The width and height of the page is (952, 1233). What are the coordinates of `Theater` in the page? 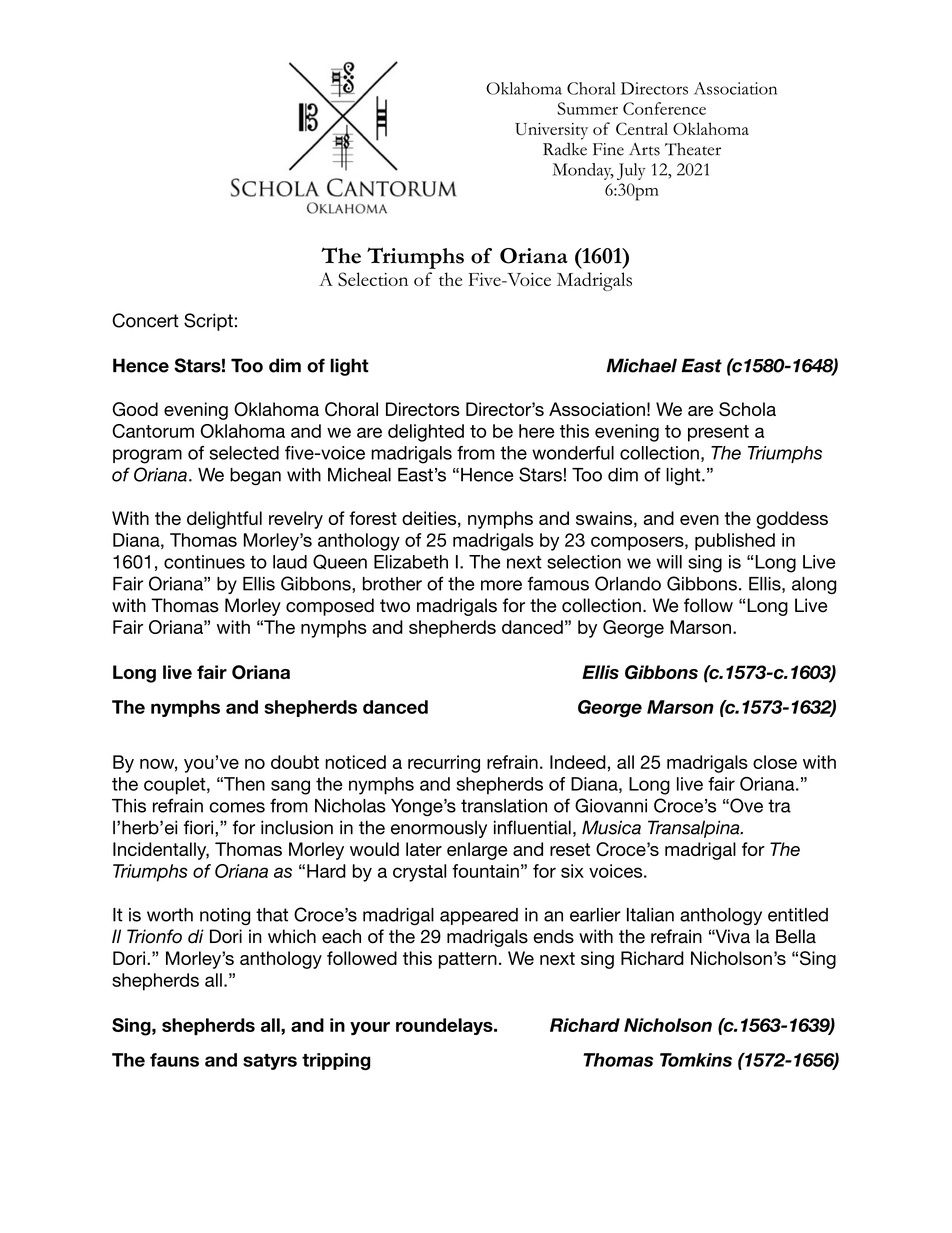 It's located at (693, 149).
